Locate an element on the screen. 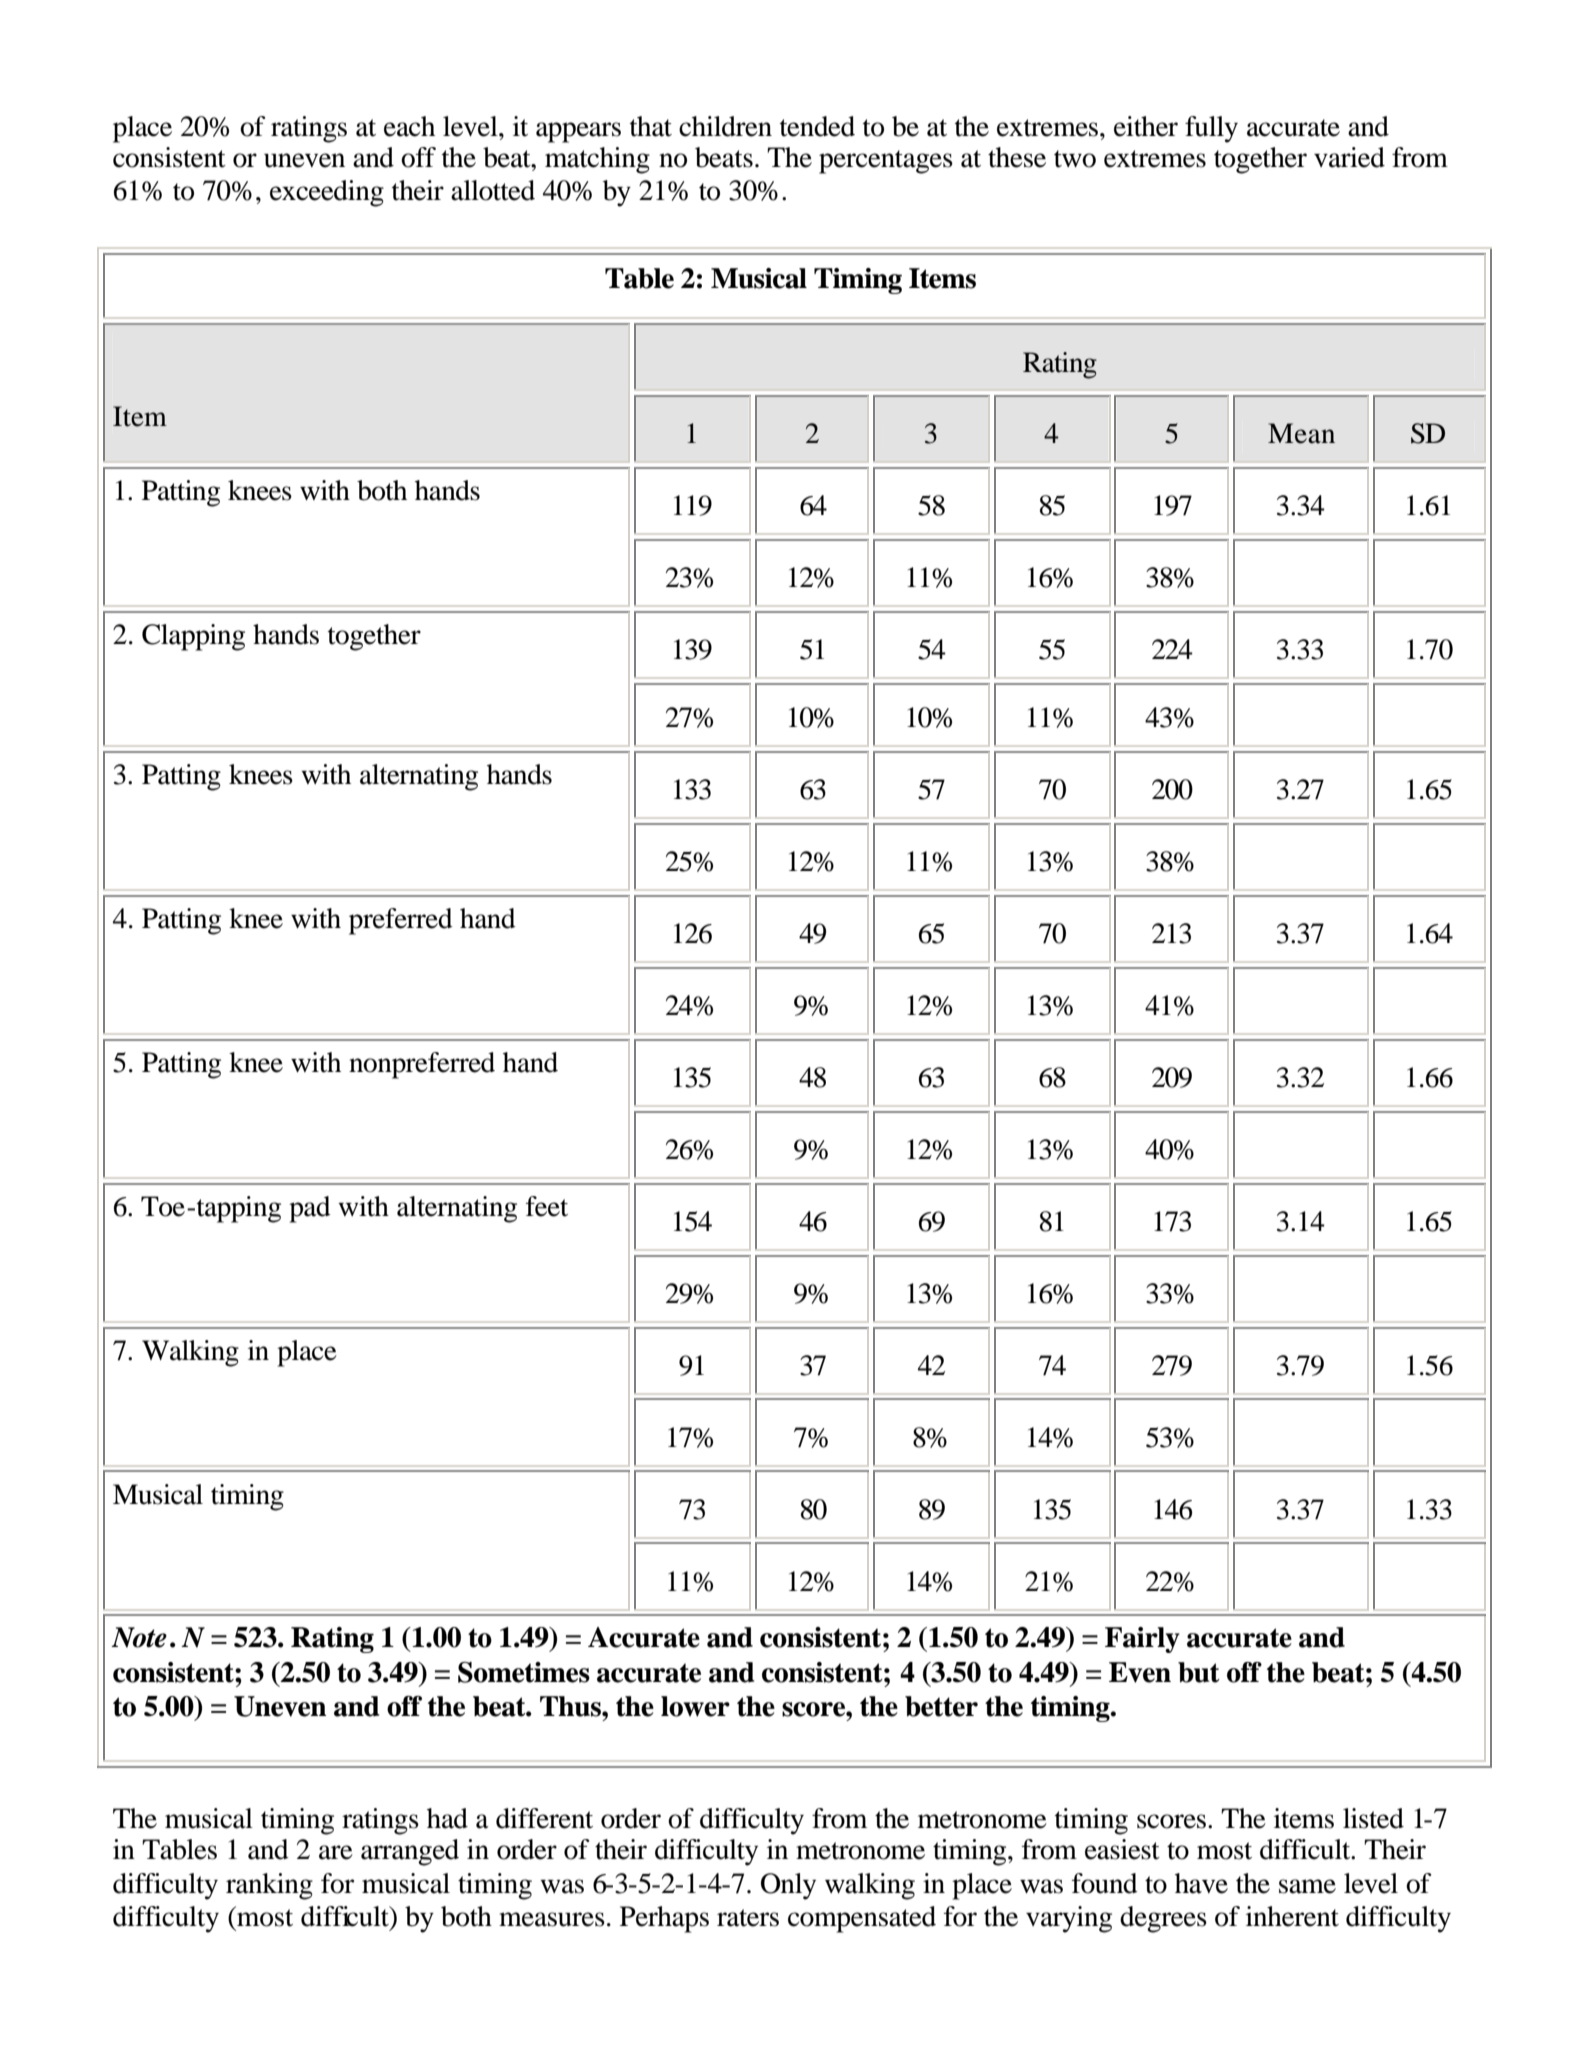 This screenshot has width=1587, height=2054. feet is located at coordinates (547, 1206).
